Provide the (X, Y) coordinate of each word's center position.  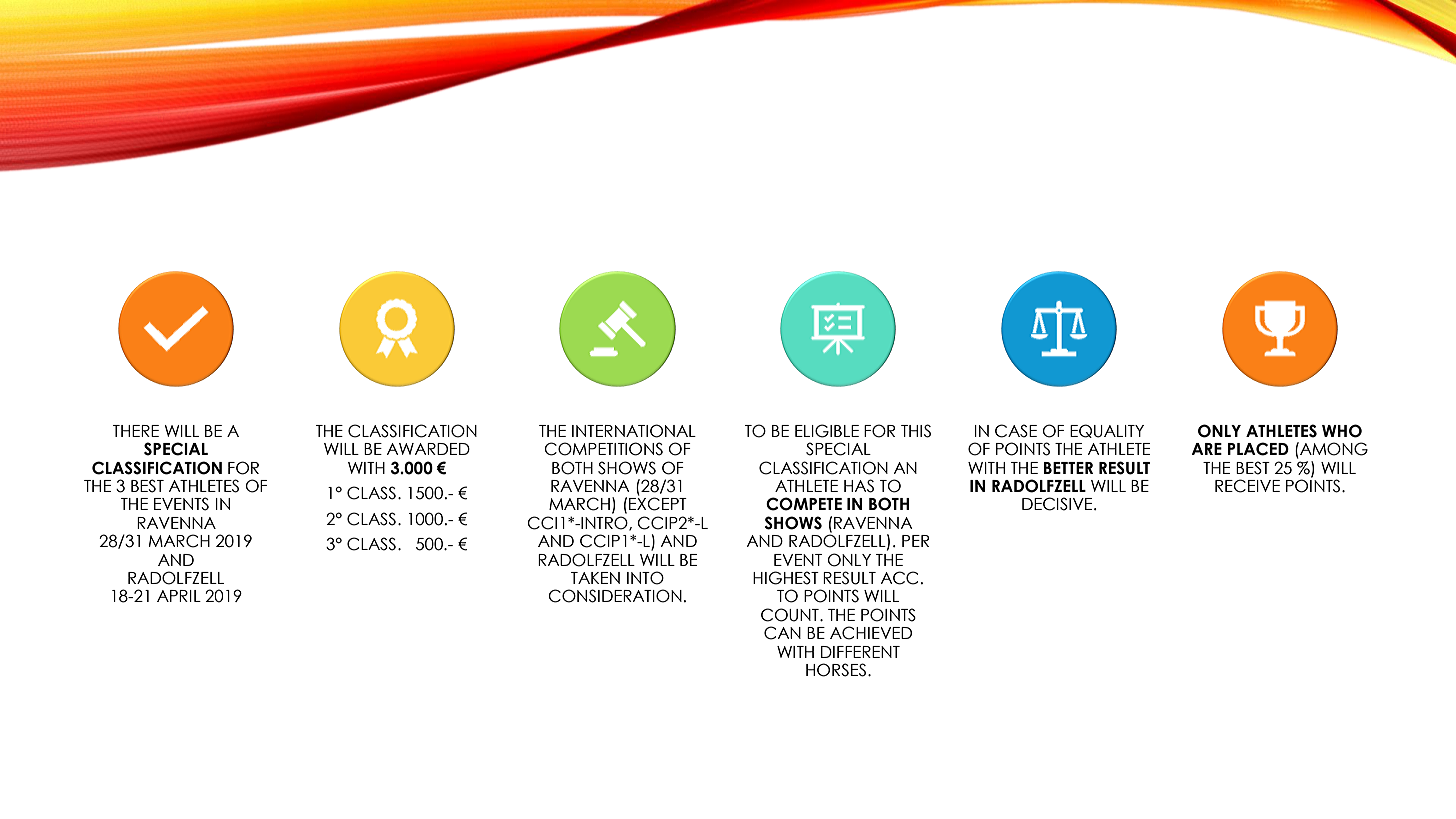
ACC (899, 578)
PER (915, 541)
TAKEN (595, 578)
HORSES (836, 670)
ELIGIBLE (827, 431)
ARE (1206, 449)
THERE (135, 431)
